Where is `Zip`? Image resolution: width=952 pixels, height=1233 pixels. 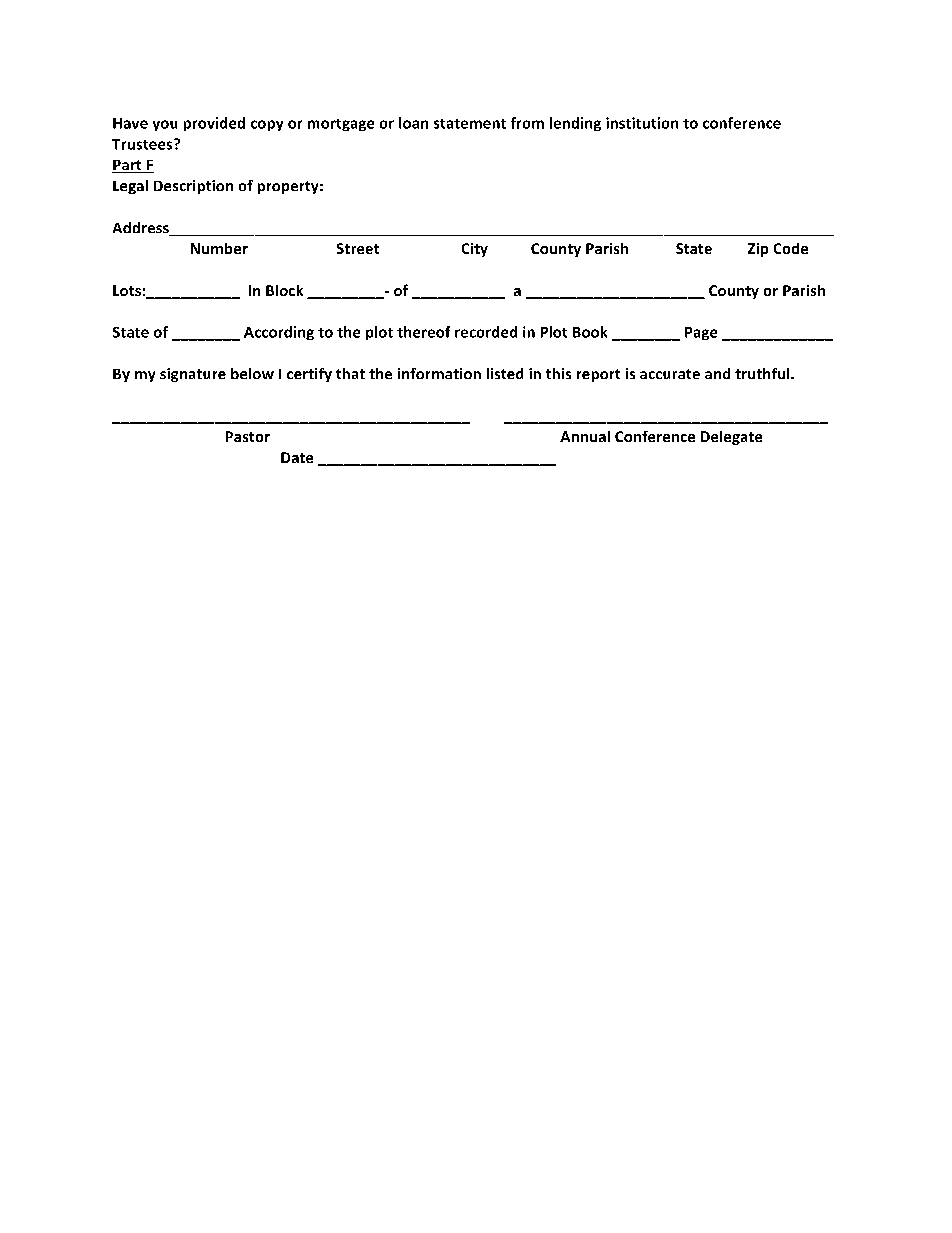
Zip is located at coordinates (758, 250).
